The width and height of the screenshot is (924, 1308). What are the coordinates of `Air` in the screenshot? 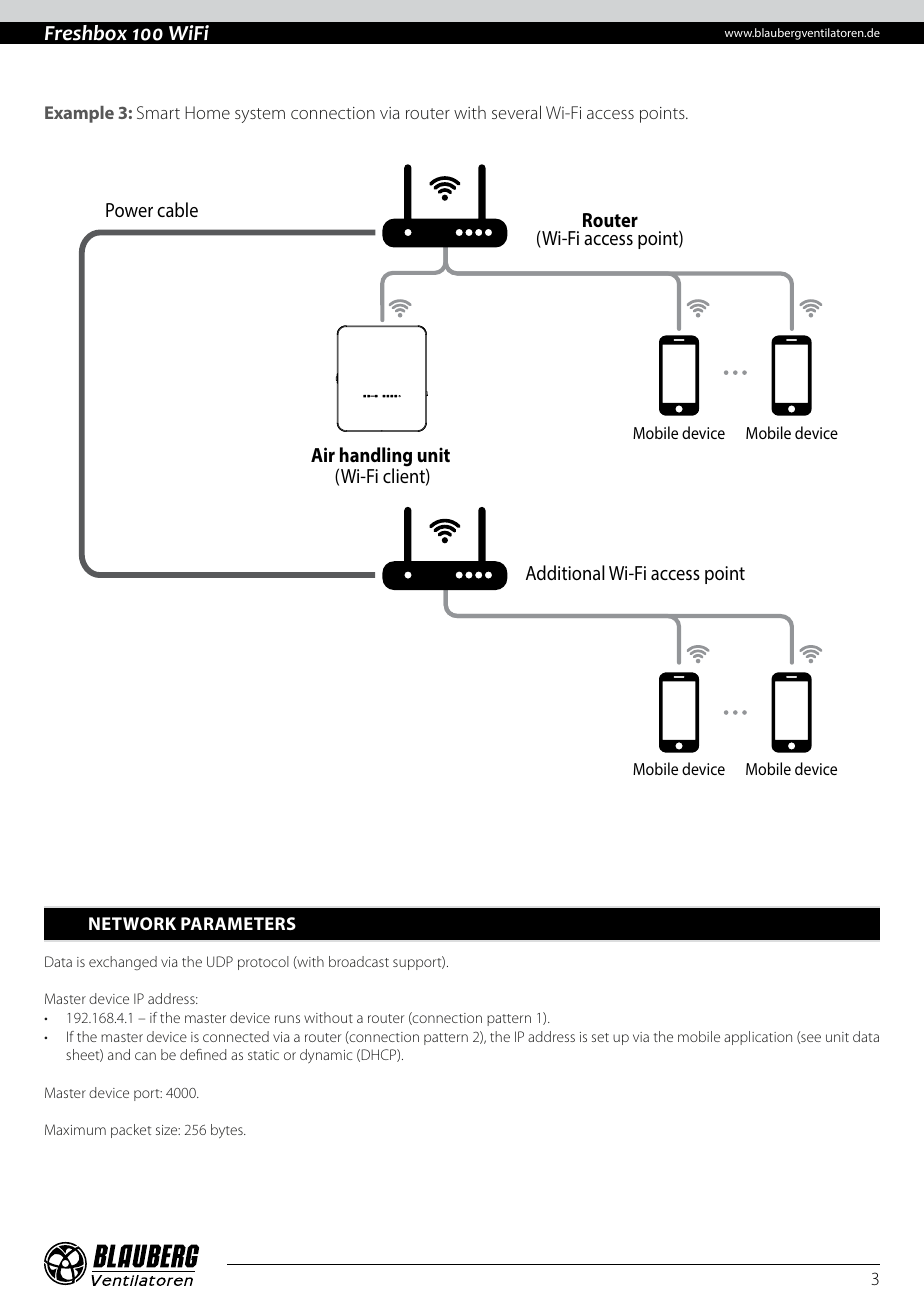 It's located at (323, 454).
